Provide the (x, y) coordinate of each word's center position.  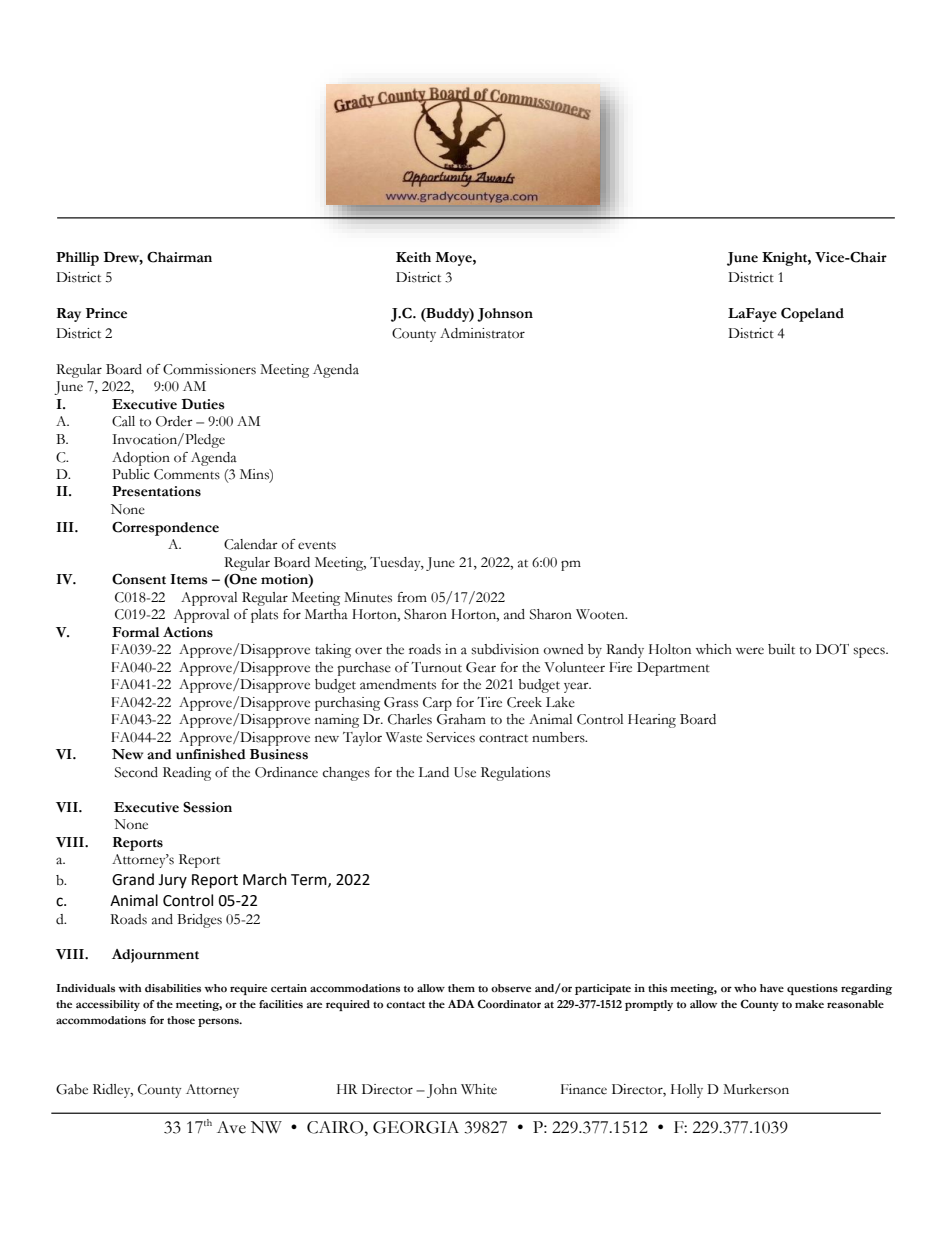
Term (310, 880)
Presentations (156, 491)
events (317, 545)
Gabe (72, 1089)
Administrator (482, 333)
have (772, 988)
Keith (413, 257)
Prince (106, 313)
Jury (172, 881)
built (781, 649)
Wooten (601, 614)
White (479, 1089)
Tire (489, 702)
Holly (687, 1091)
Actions (188, 632)
